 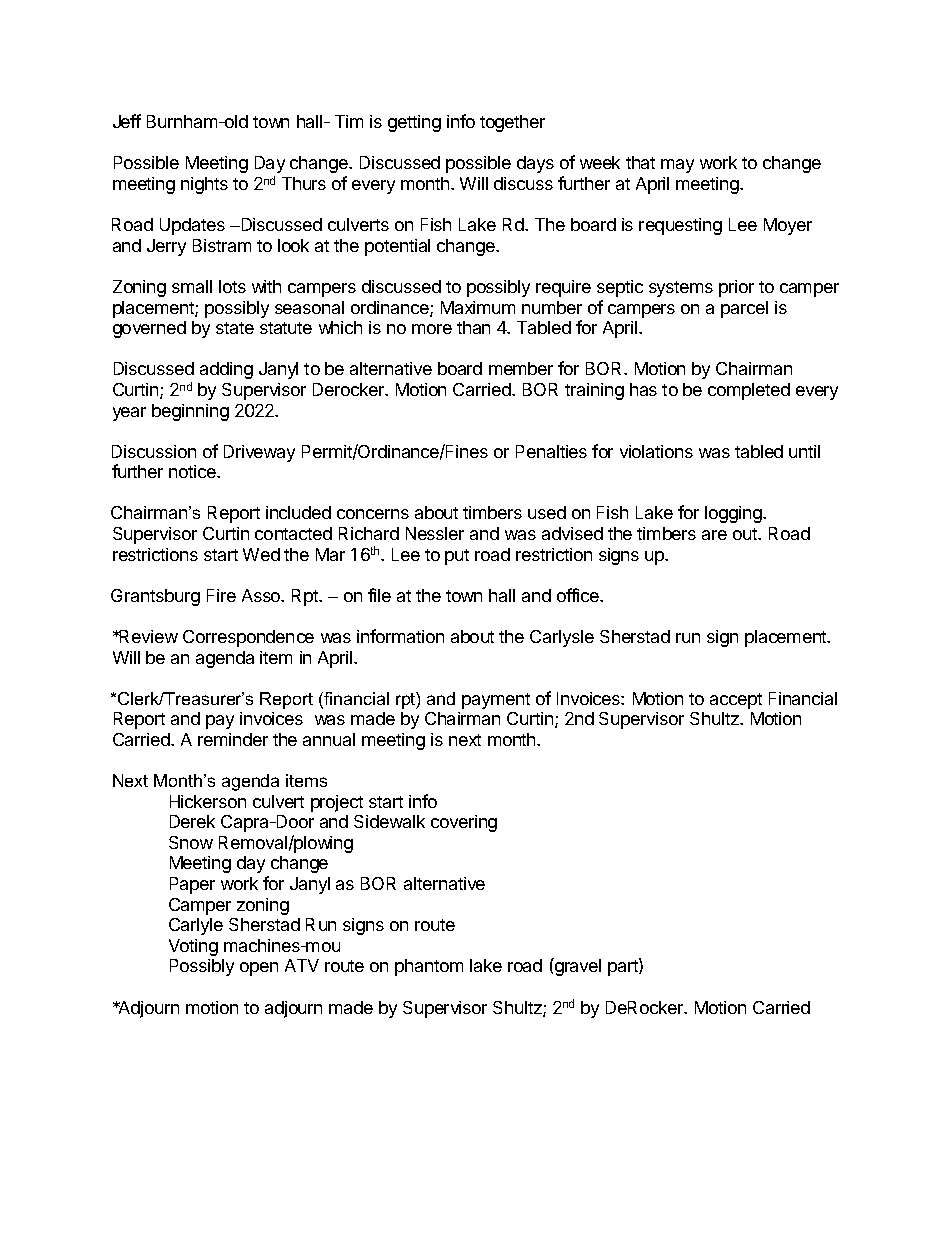 What do you see at coordinates (193, 947) in the screenshot?
I see `Voting` at bounding box center [193, 947].
